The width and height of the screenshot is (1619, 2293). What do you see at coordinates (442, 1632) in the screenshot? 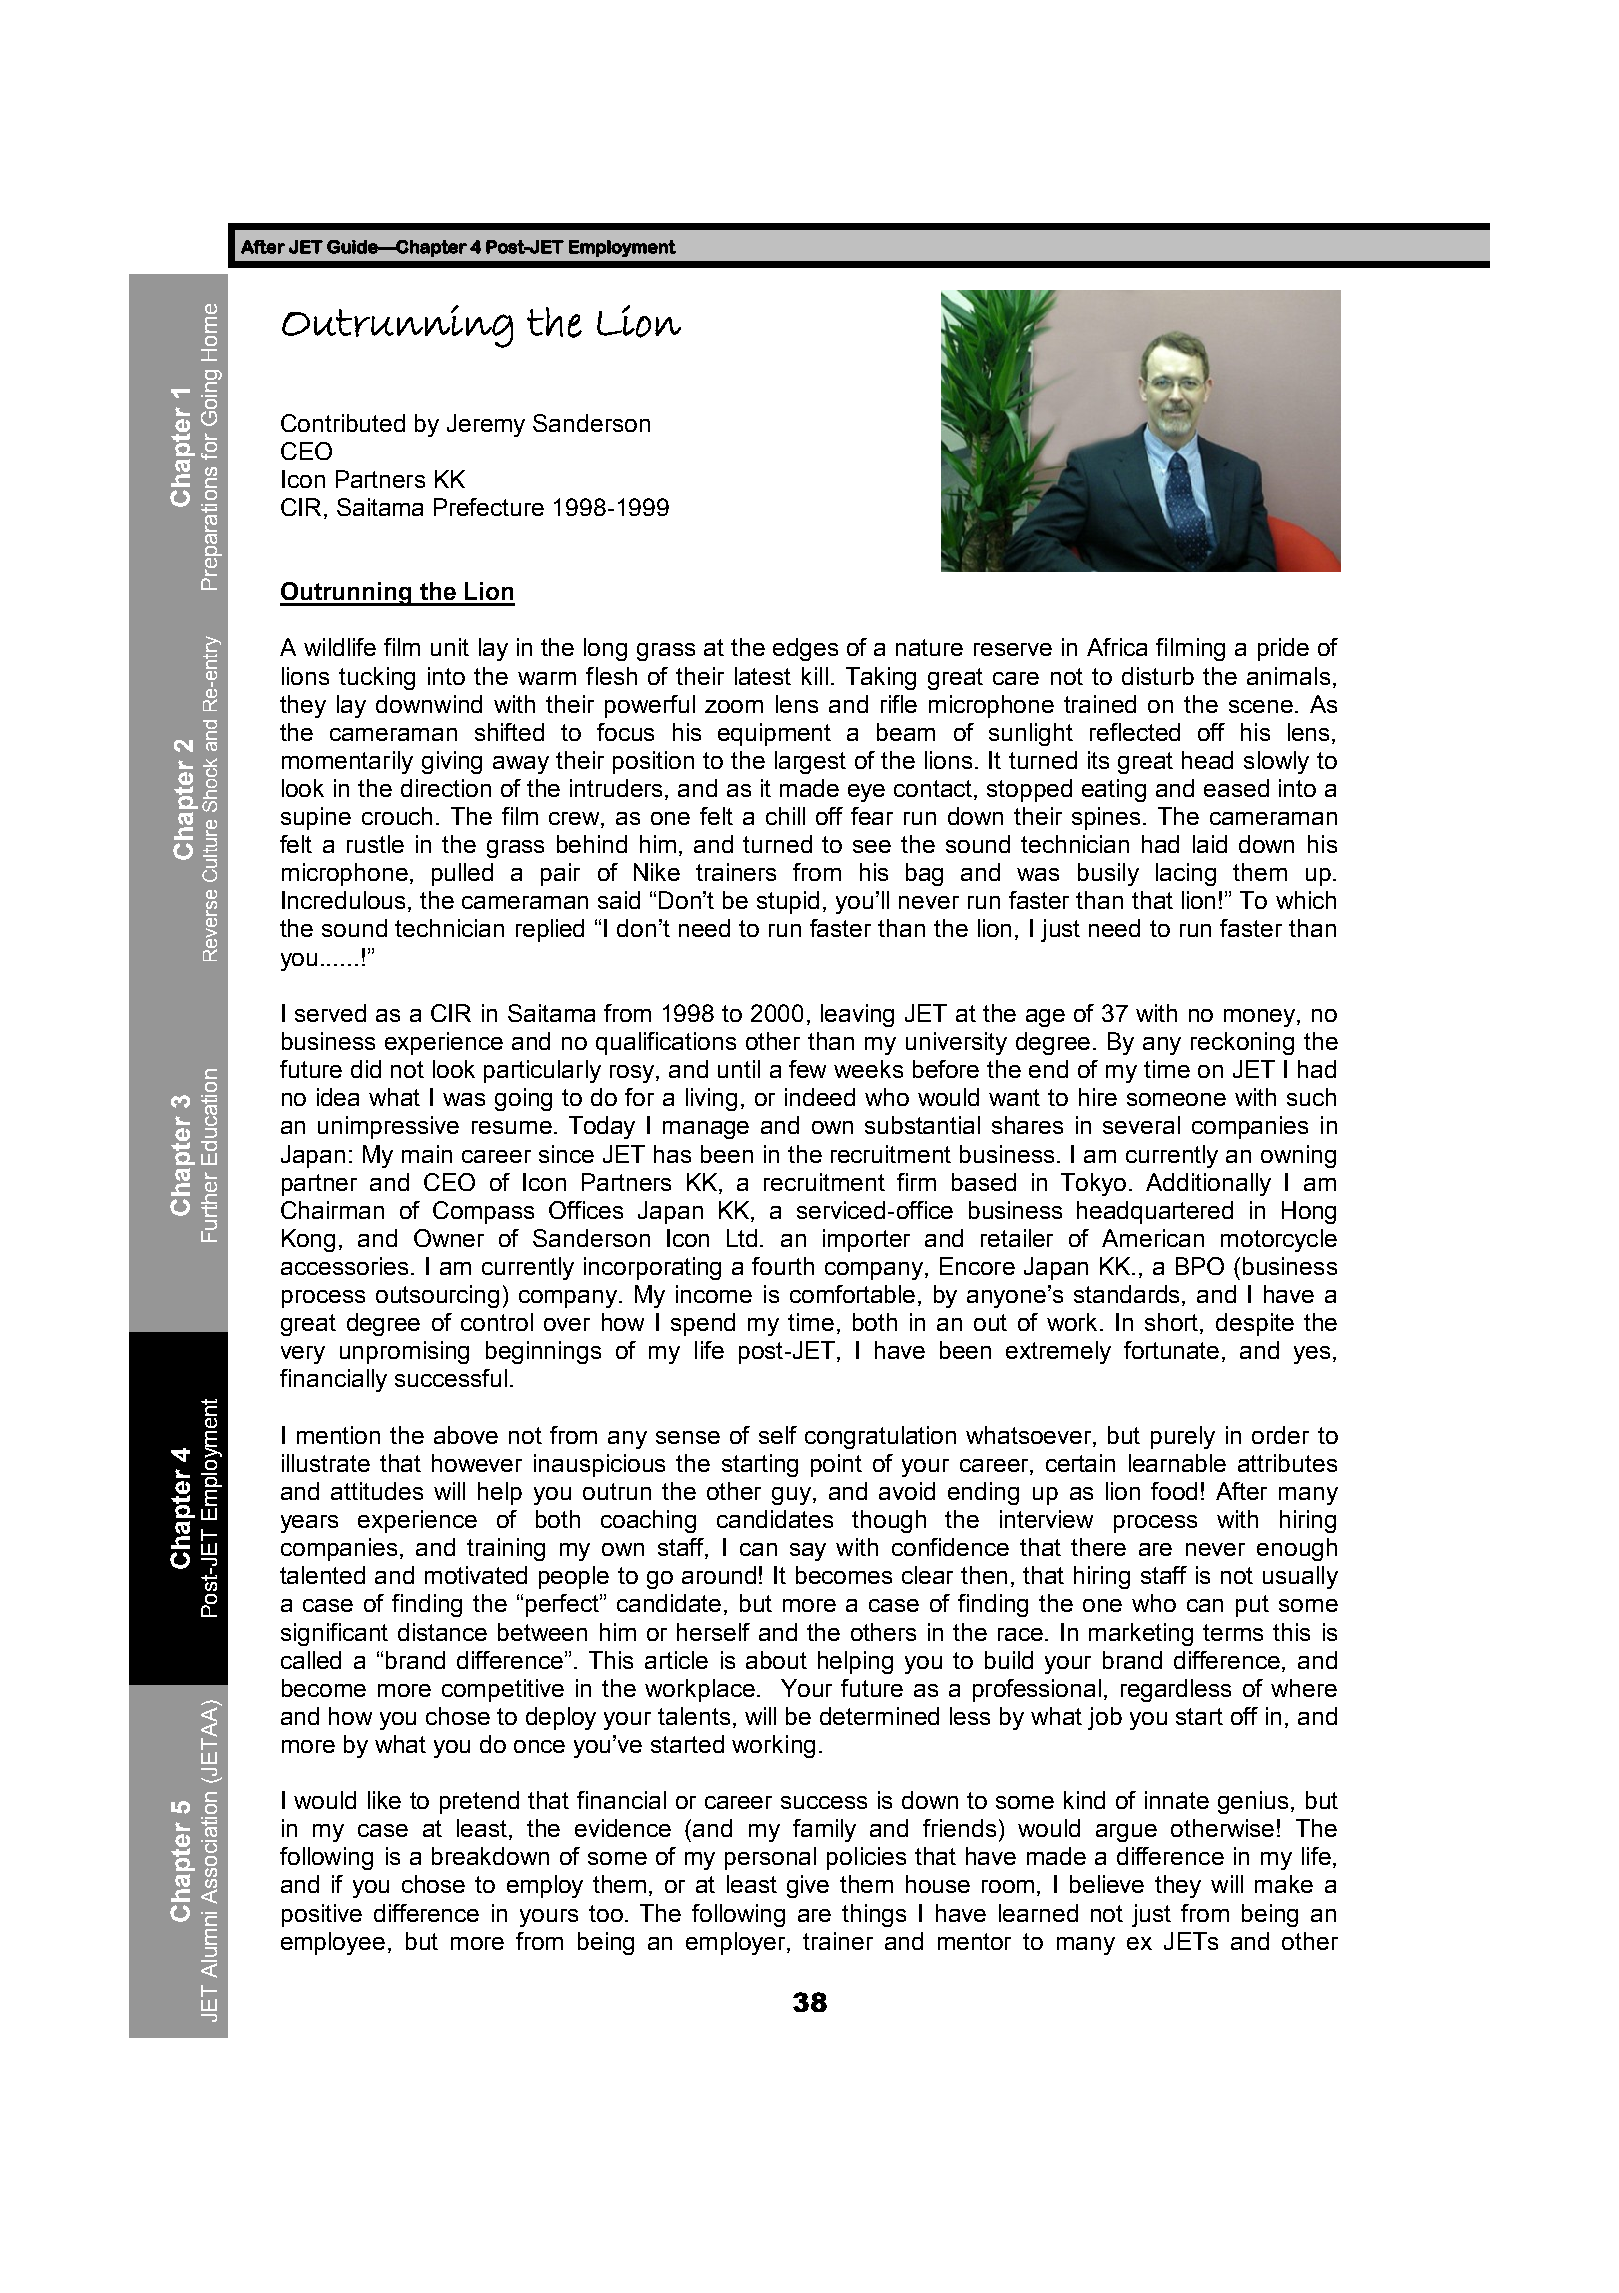
I see `distance` at bounding box center [442, 1632].
